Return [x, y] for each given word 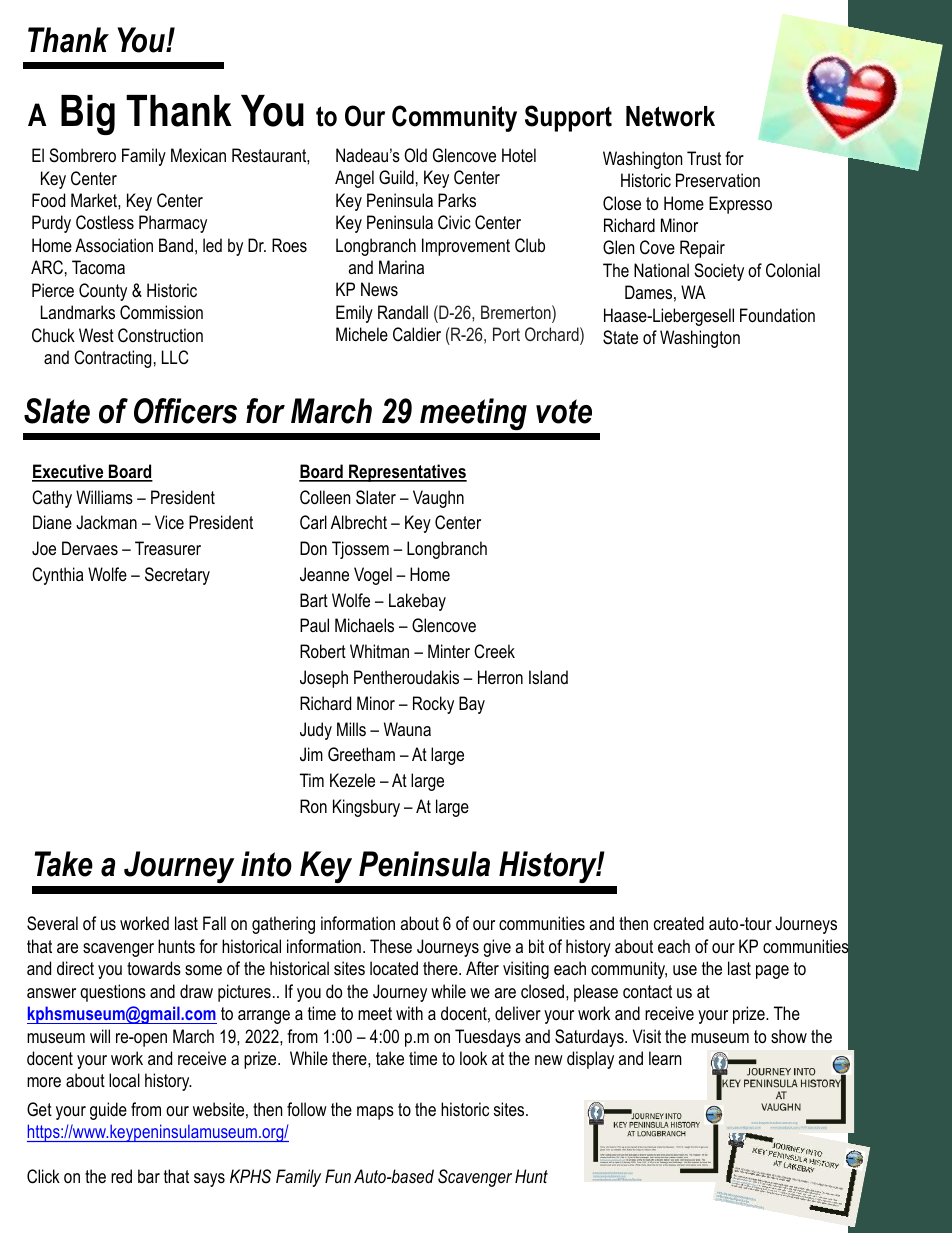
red [121, 1176]
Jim [311, 754]
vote [564, 411]
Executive [69, 472]
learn [665, 1058]
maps [375, 1113]
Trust [704, 158]
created [679, 923]
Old [415, 155]
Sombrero [82, 155]
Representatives [407, 473]
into [266, 864]
